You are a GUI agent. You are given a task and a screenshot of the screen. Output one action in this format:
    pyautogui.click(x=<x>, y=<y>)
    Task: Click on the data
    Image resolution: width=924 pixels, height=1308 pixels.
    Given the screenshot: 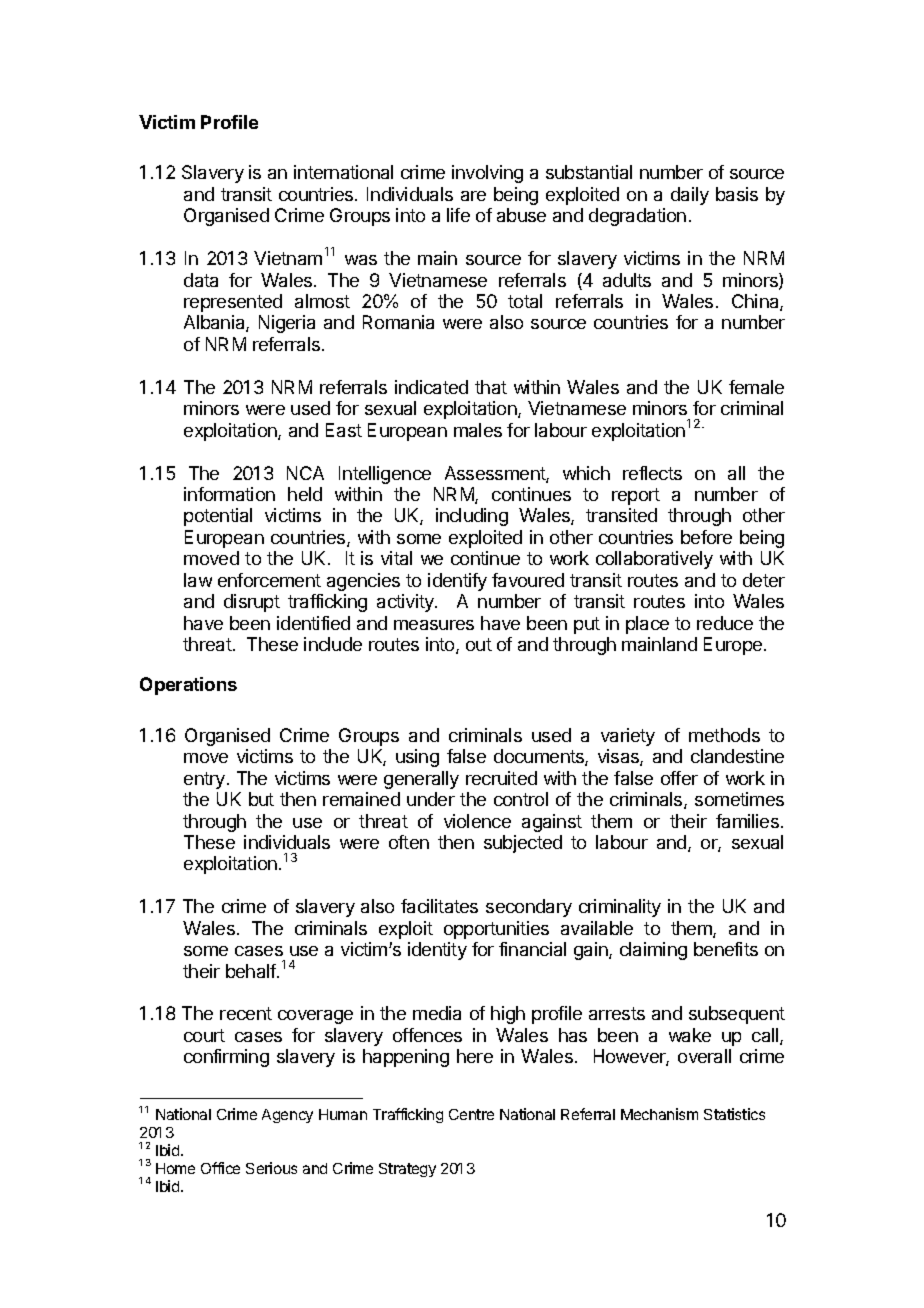 What is the action you would take?
    pyautogui.click(x=201, y=280)
